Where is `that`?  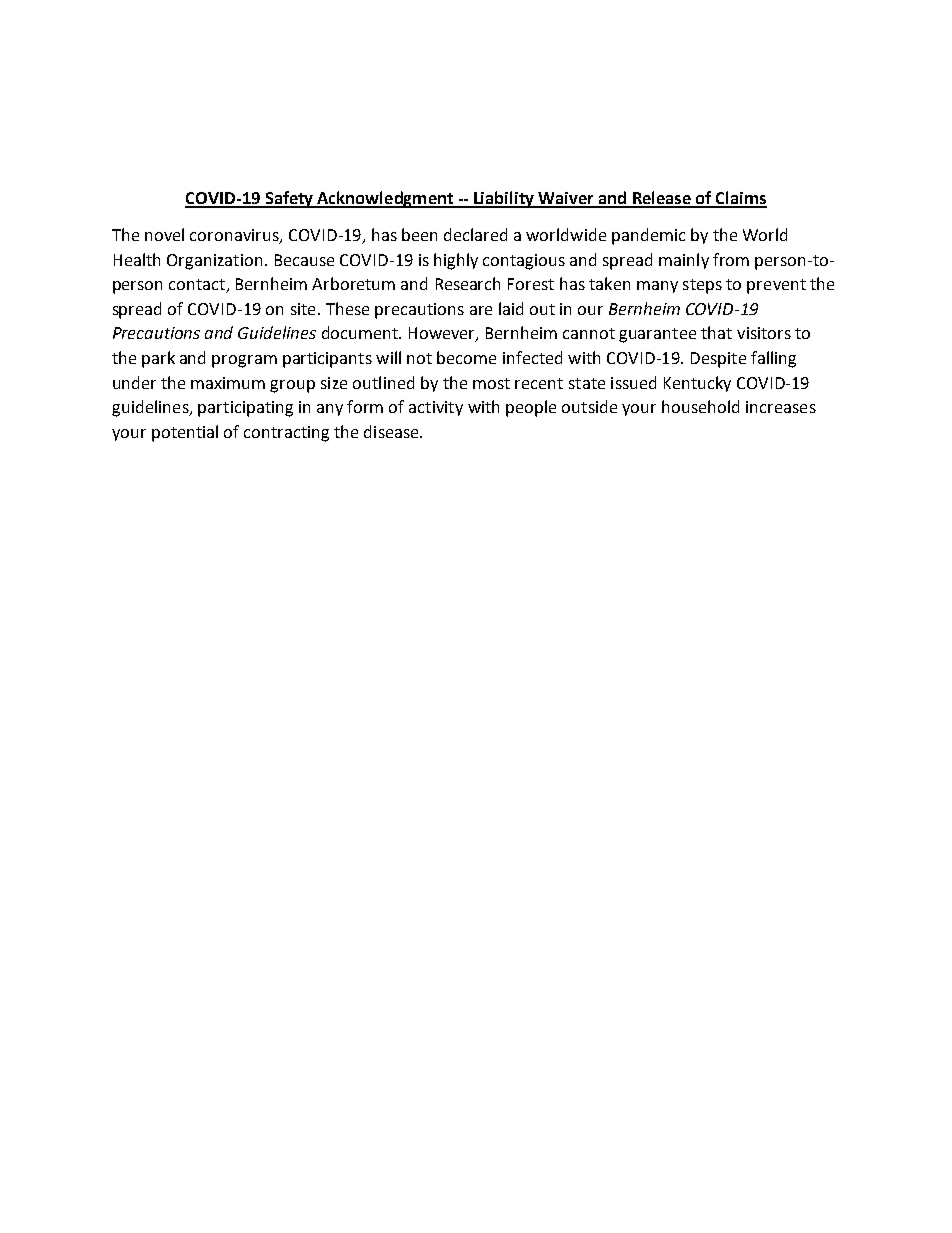 that is located at coordinates (716, 332).
